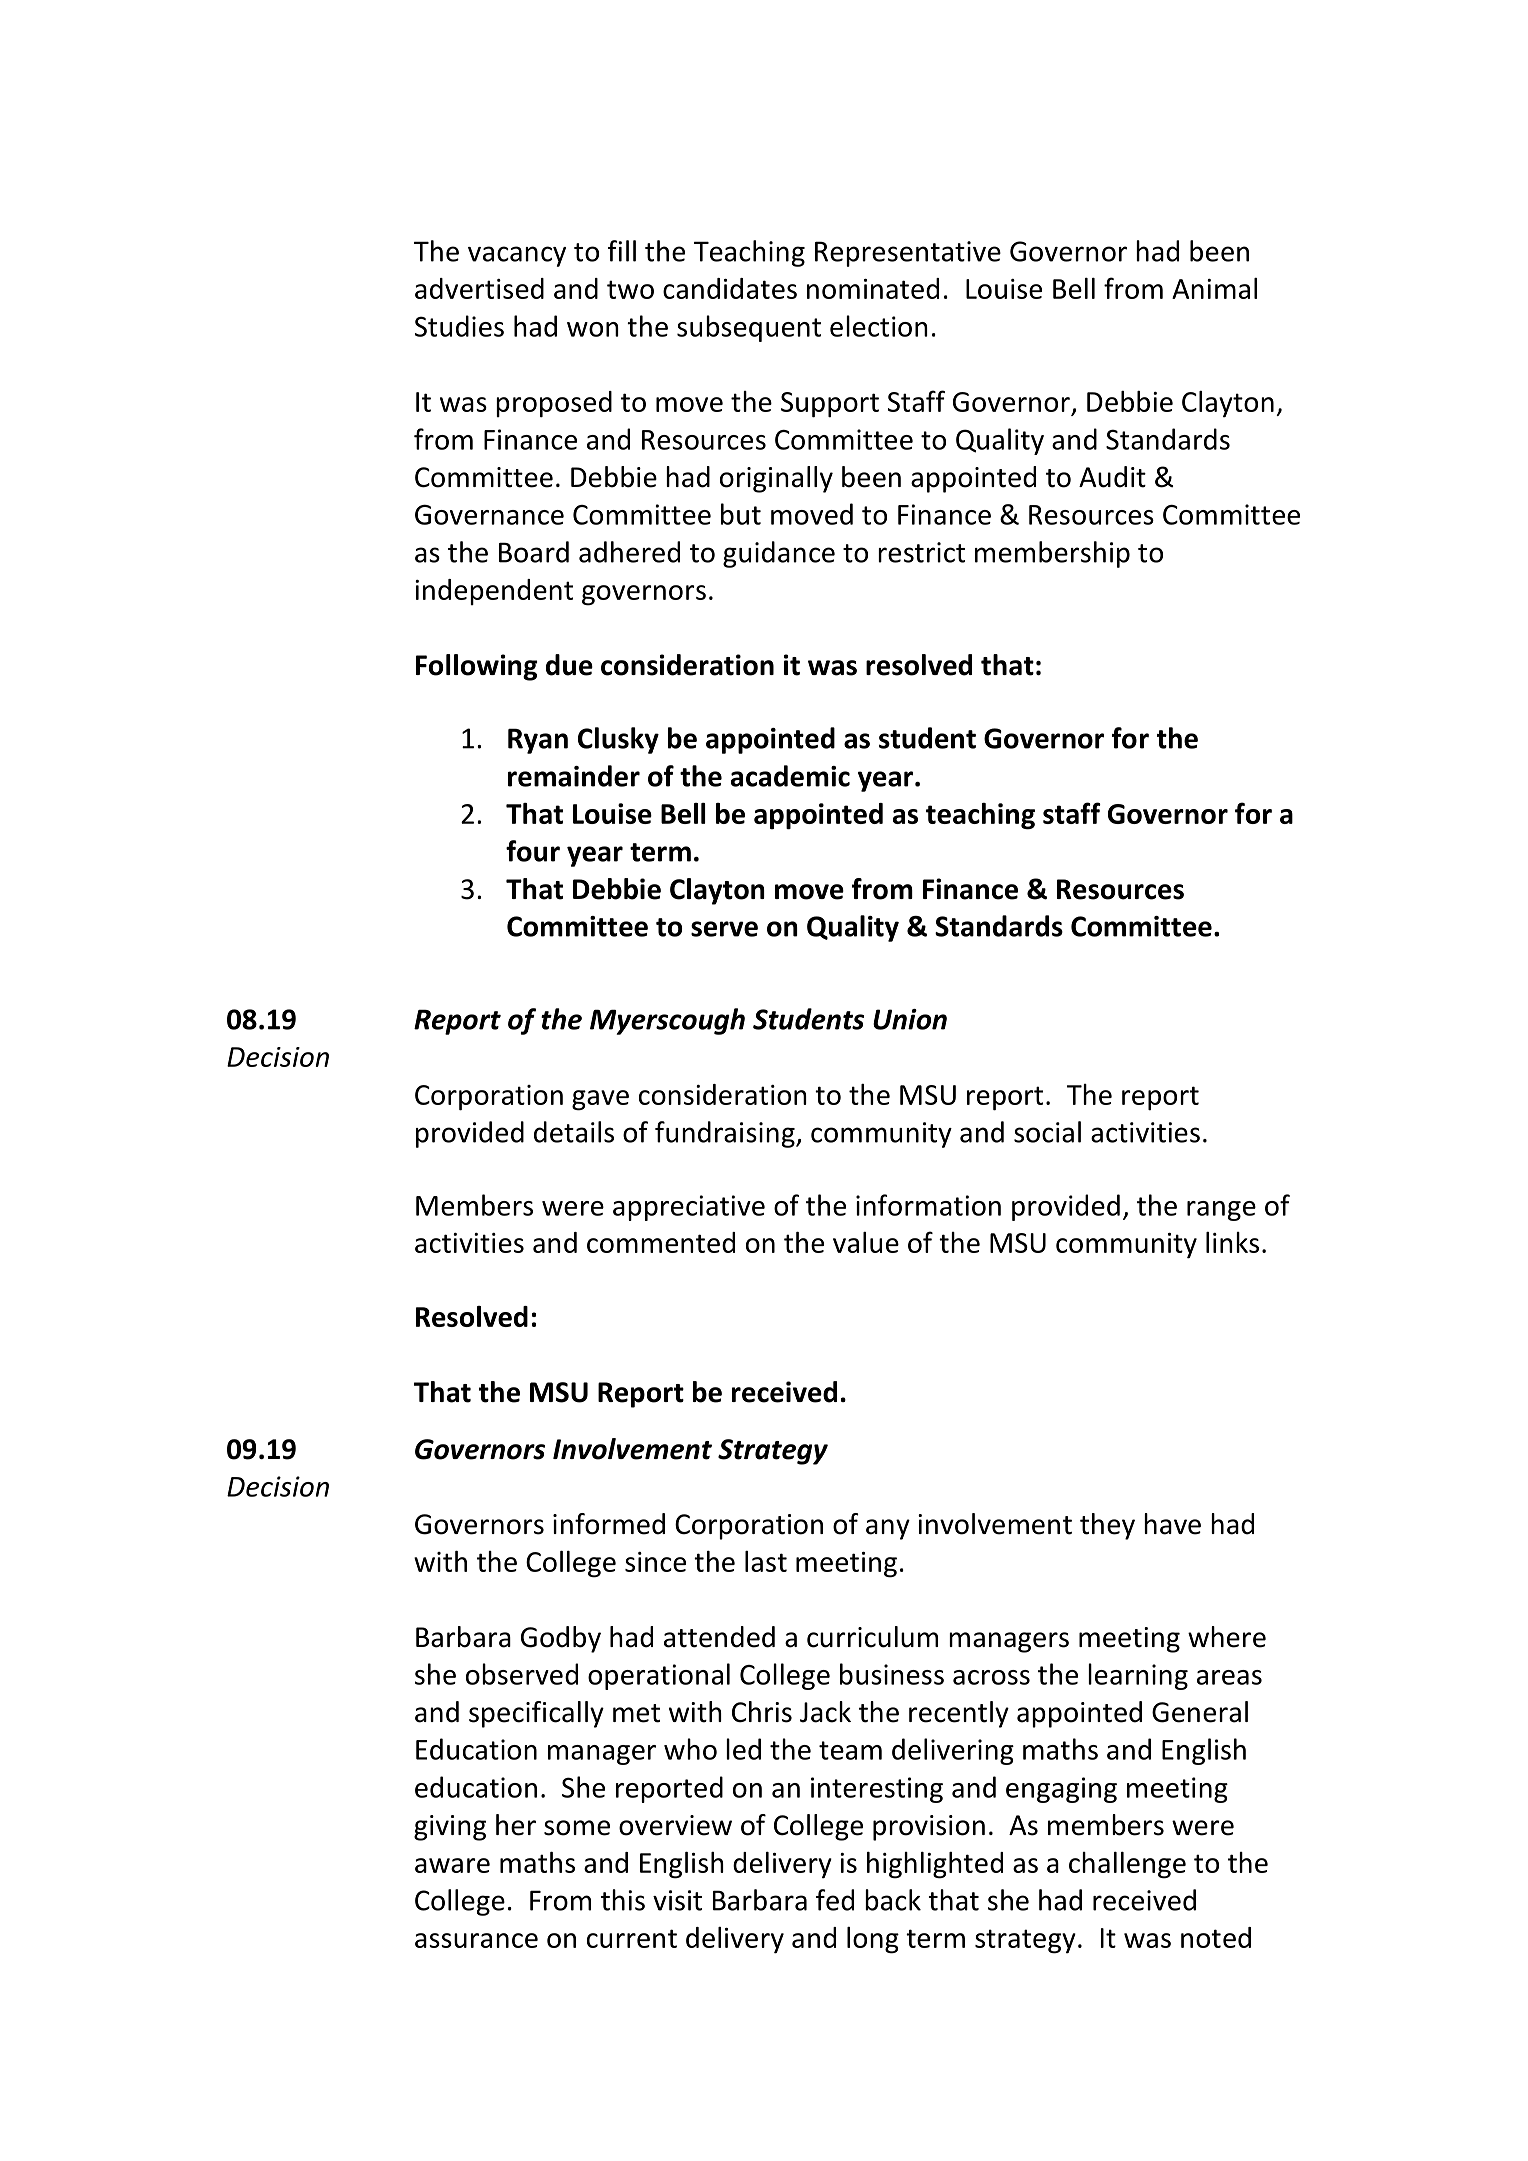 The width and height of the page is (1528, 2161). Describe the element at coordinates (835, 1900) in the page. I see `fed` at that location.
